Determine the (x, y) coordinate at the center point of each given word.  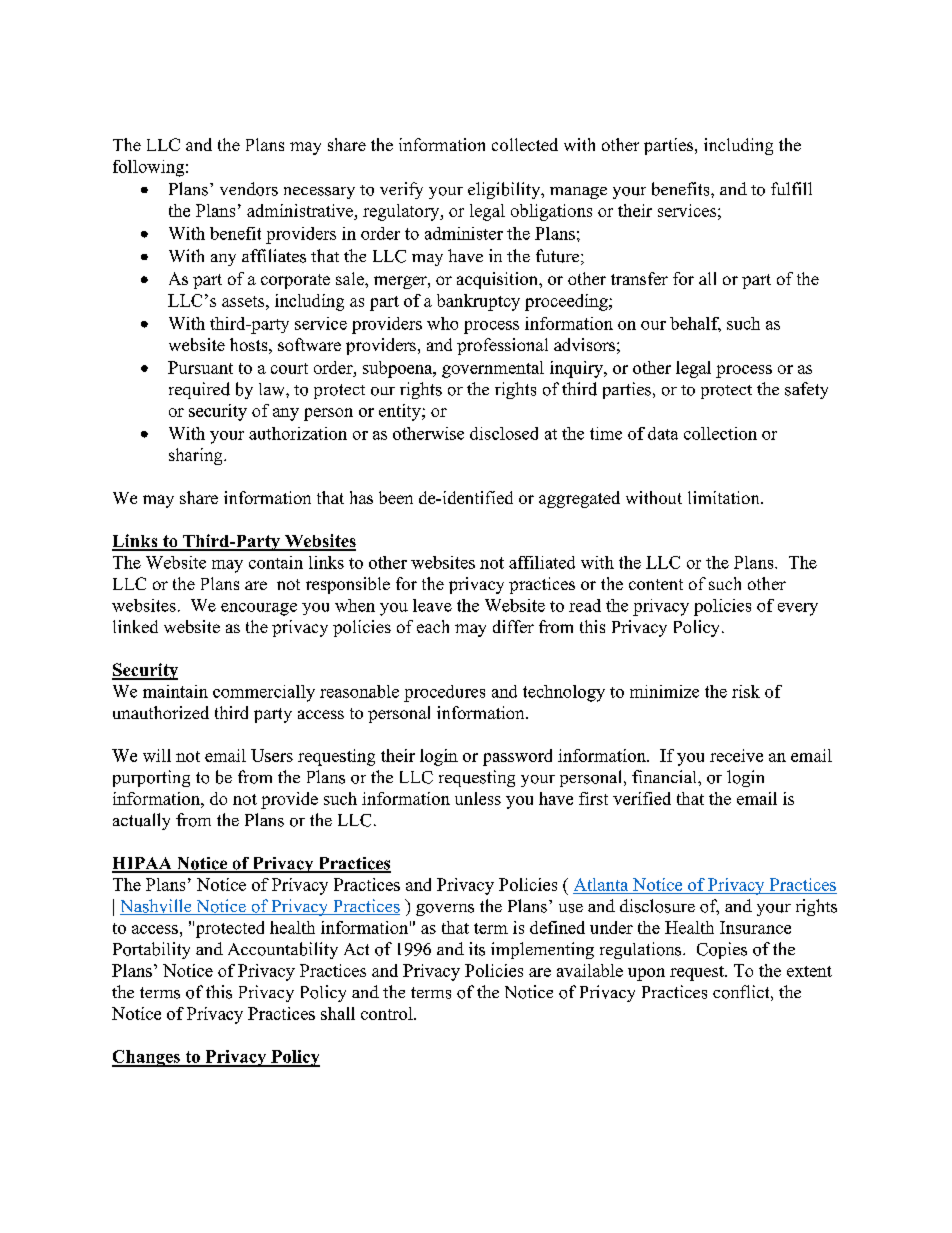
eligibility (505, 190)
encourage (259, 609)
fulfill (791, 188)
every (798, 609)
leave (432, 605)
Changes (147, 1058)
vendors (249, 189)
